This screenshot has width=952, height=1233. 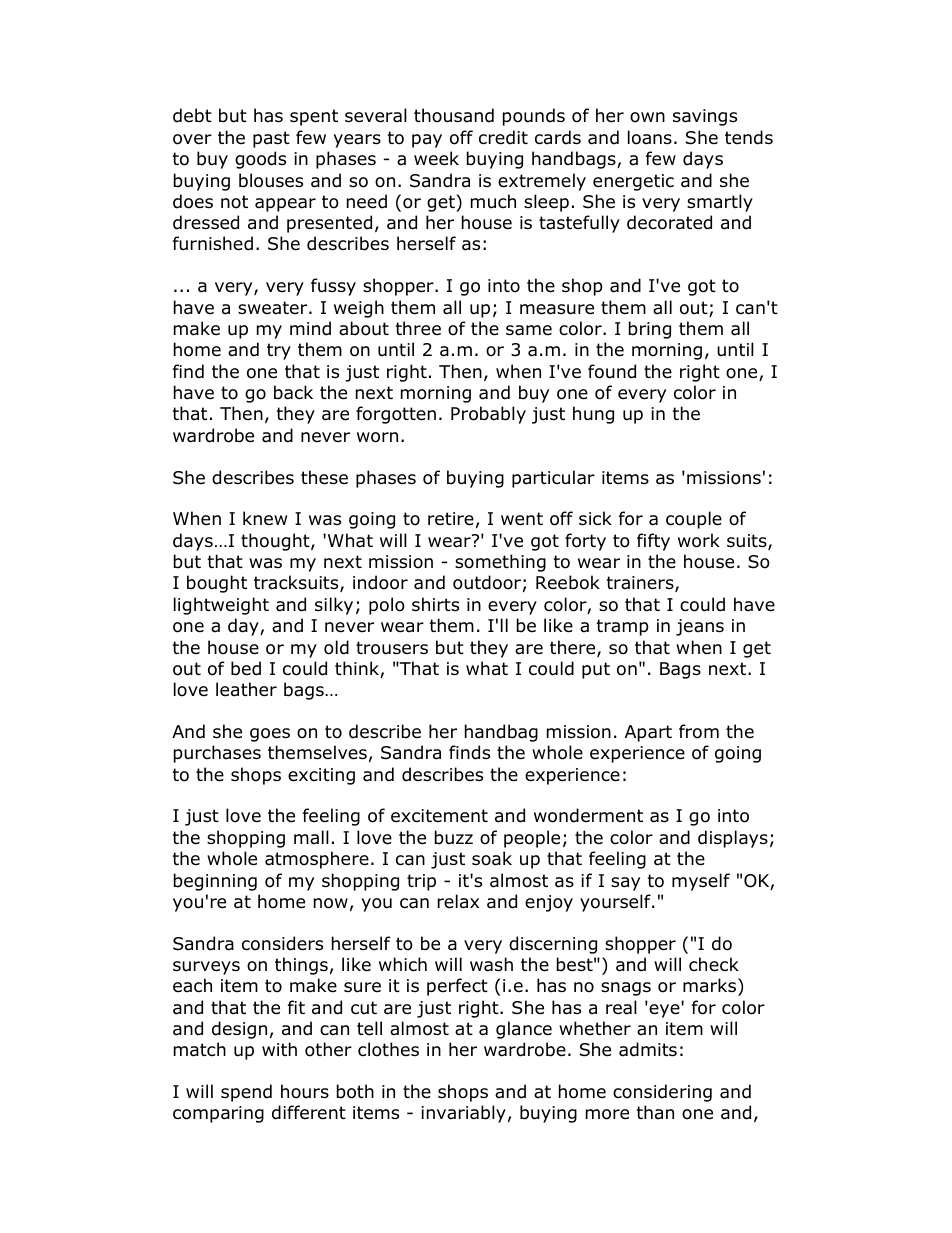 What do you see at coordinates (650, 330) in the screenshot?
I see `bring` at bounding box center [650, 330].
